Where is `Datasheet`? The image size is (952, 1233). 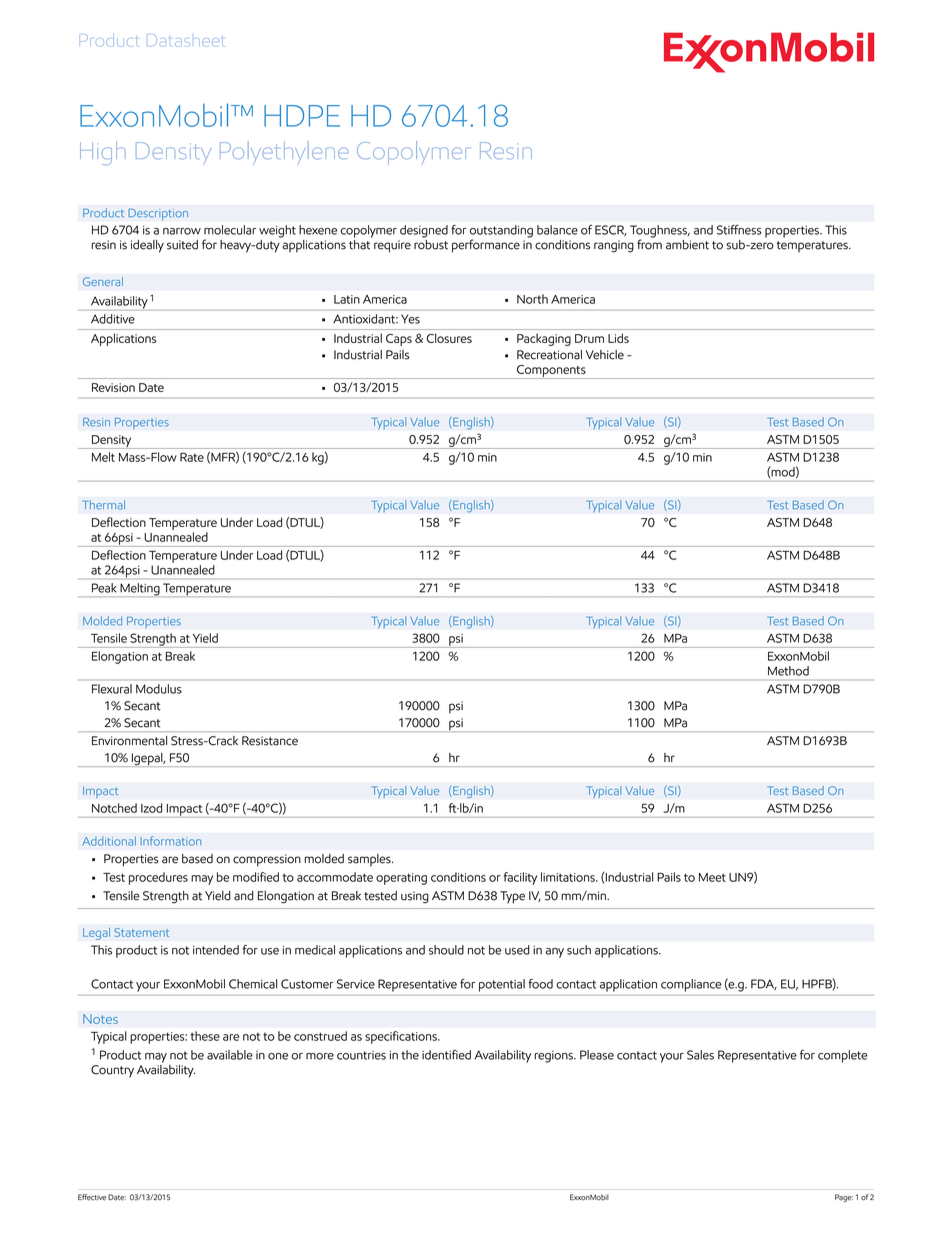 Datasheet is located at coordinates (185, 40).
